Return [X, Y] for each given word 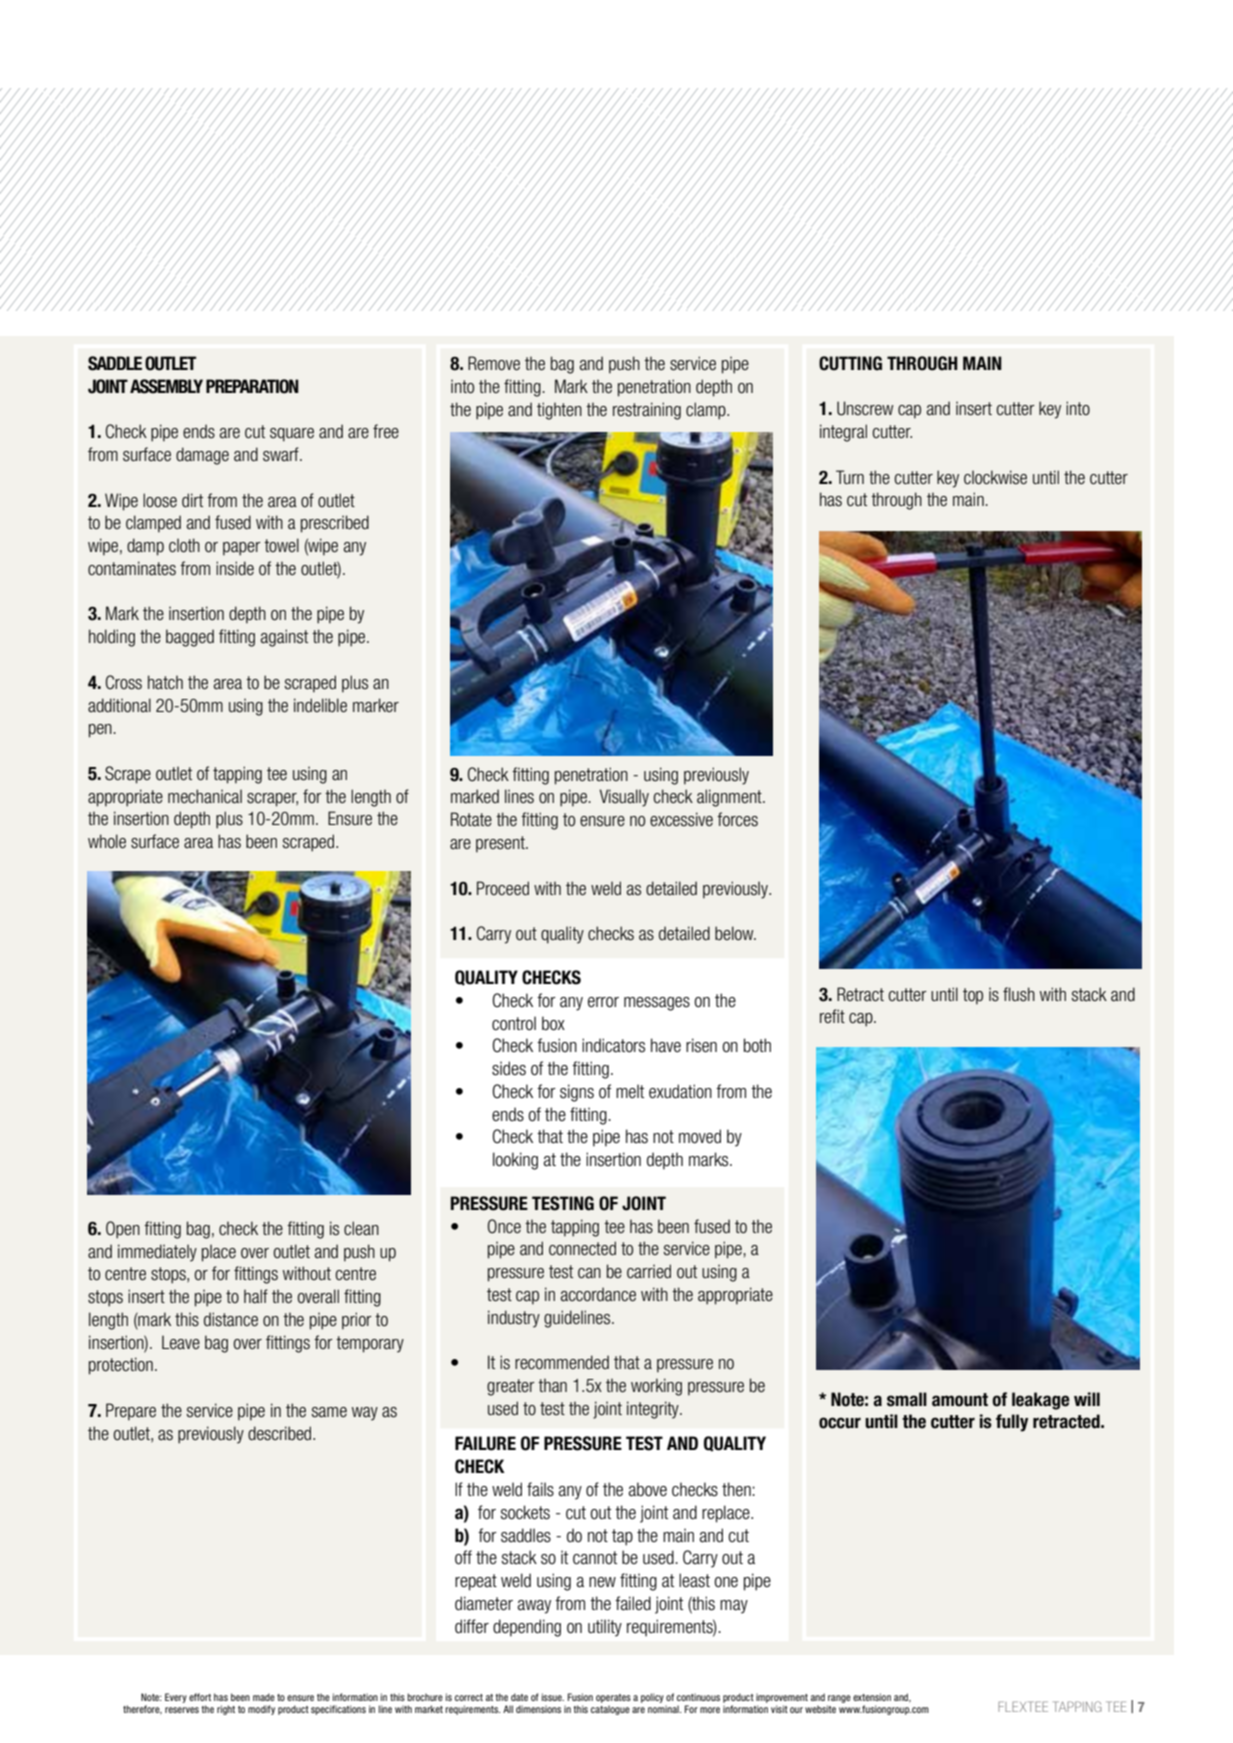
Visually [624, 798]
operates [613, 1698]
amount [960, 1400]
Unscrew [865, 408]
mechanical [205, 796]
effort [200, 1697]
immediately [157, 1253]
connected [582, 1248]
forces [737, 819]
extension [872, 1697]
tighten [559, 411]
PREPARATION [252, 386]
